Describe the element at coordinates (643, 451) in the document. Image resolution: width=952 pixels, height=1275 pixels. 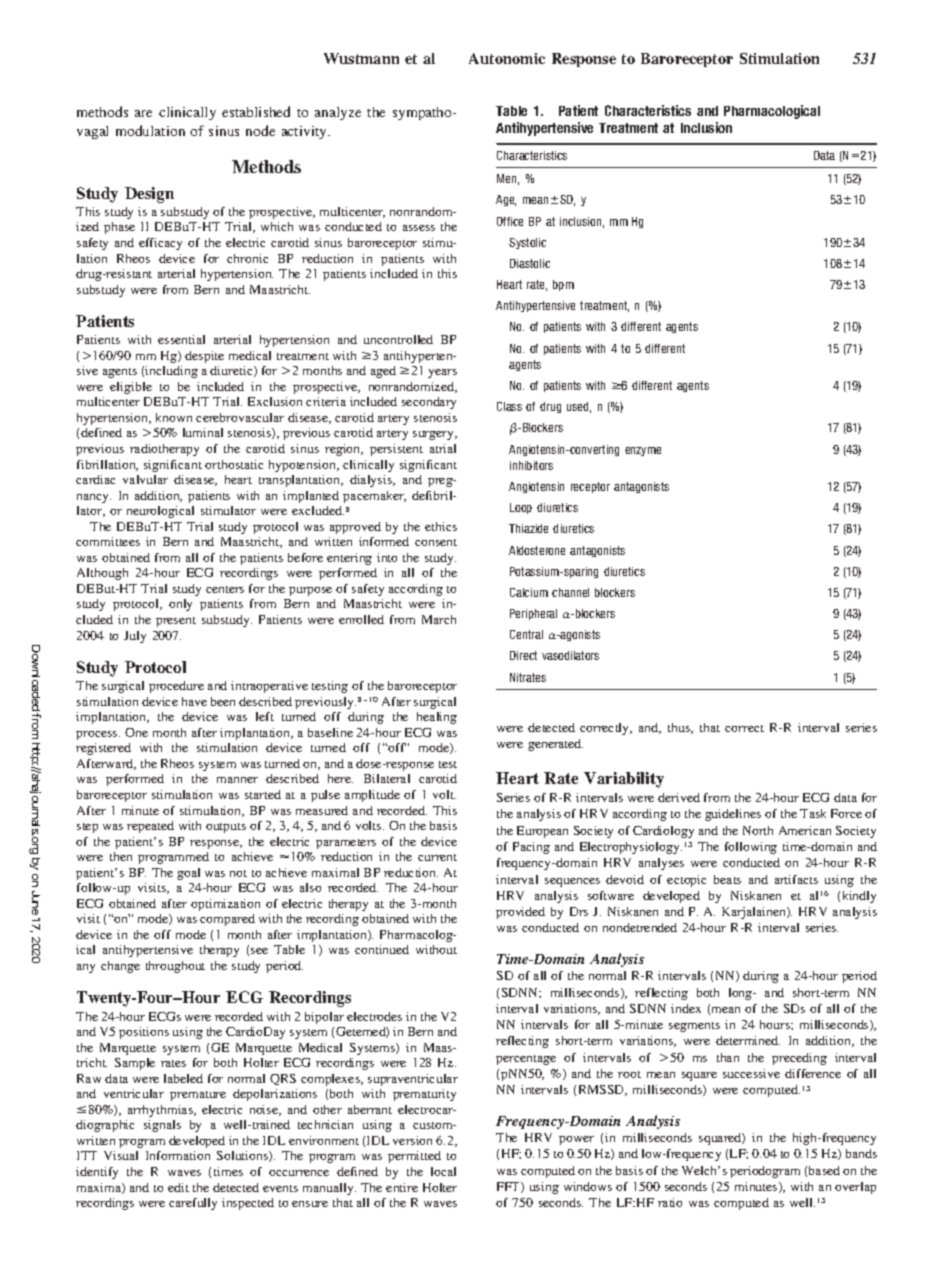
I see `enzyme` at that location.
